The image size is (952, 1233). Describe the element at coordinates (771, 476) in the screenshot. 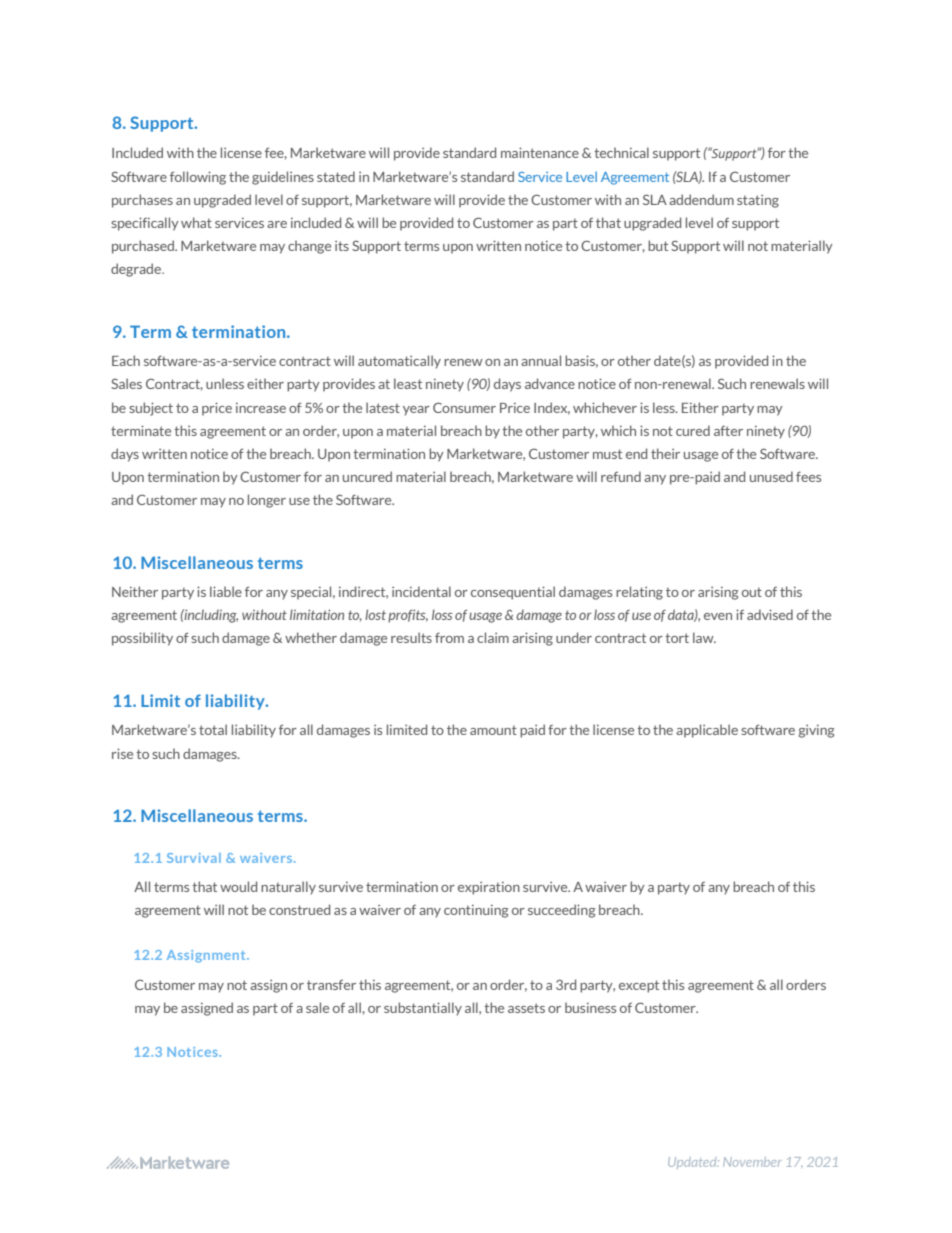

I see `unused` at that location.
